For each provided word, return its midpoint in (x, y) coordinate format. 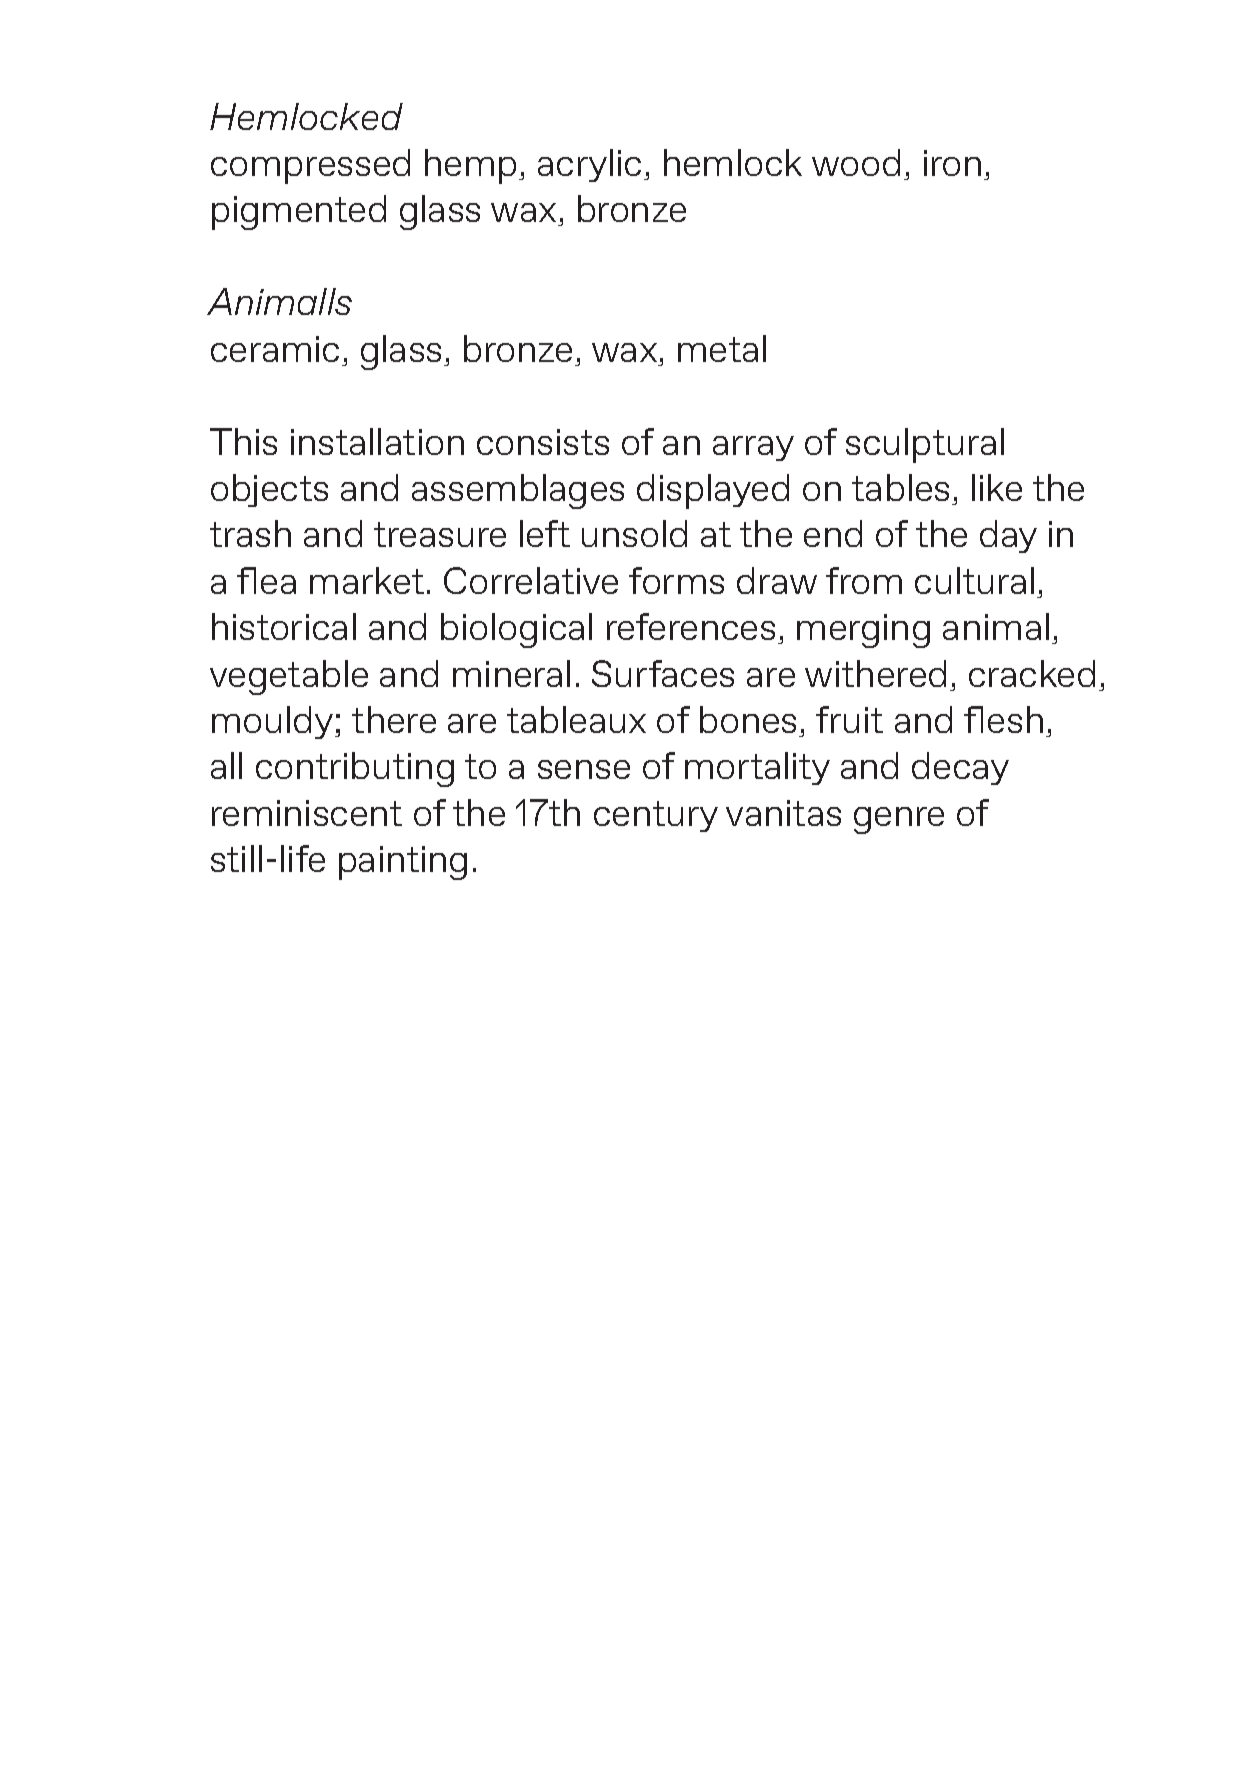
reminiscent (307, 813)
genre (899, 820)
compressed (310, 166)
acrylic (589, 165)
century (656, 816)
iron (952, 163)
